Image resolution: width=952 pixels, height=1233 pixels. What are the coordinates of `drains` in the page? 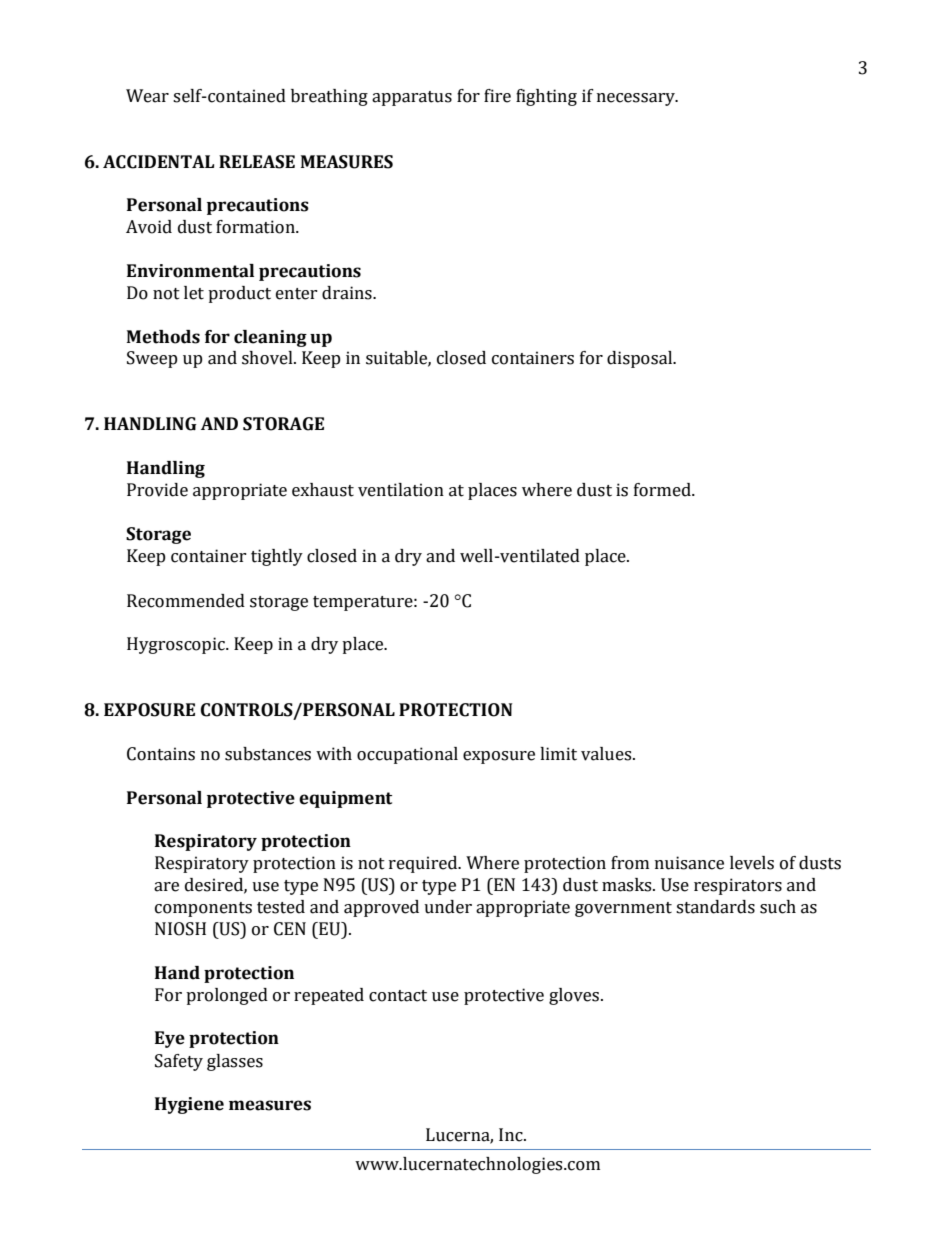 It's located at (348, 293).
